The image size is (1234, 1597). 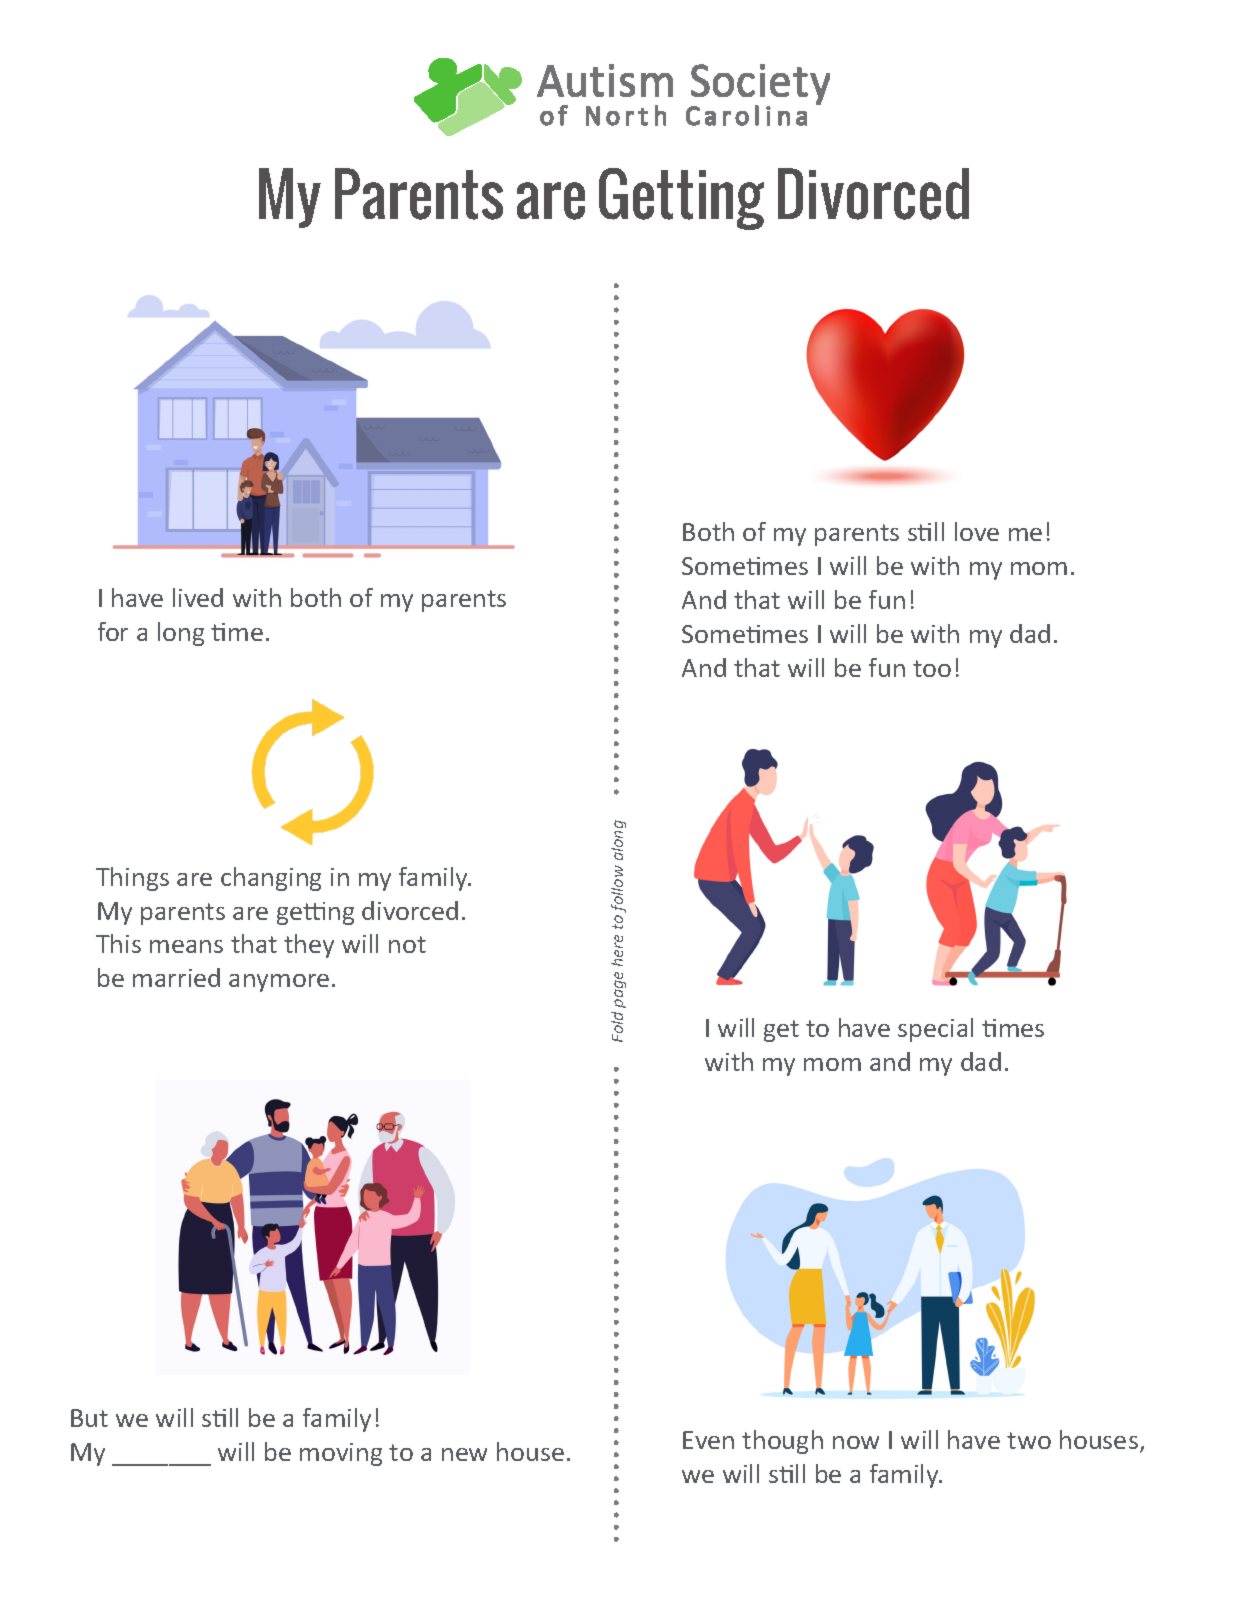 What do you see at coordinates (932, 668) in the screenshot?
I see `too` at bounding box center [932, 668].
